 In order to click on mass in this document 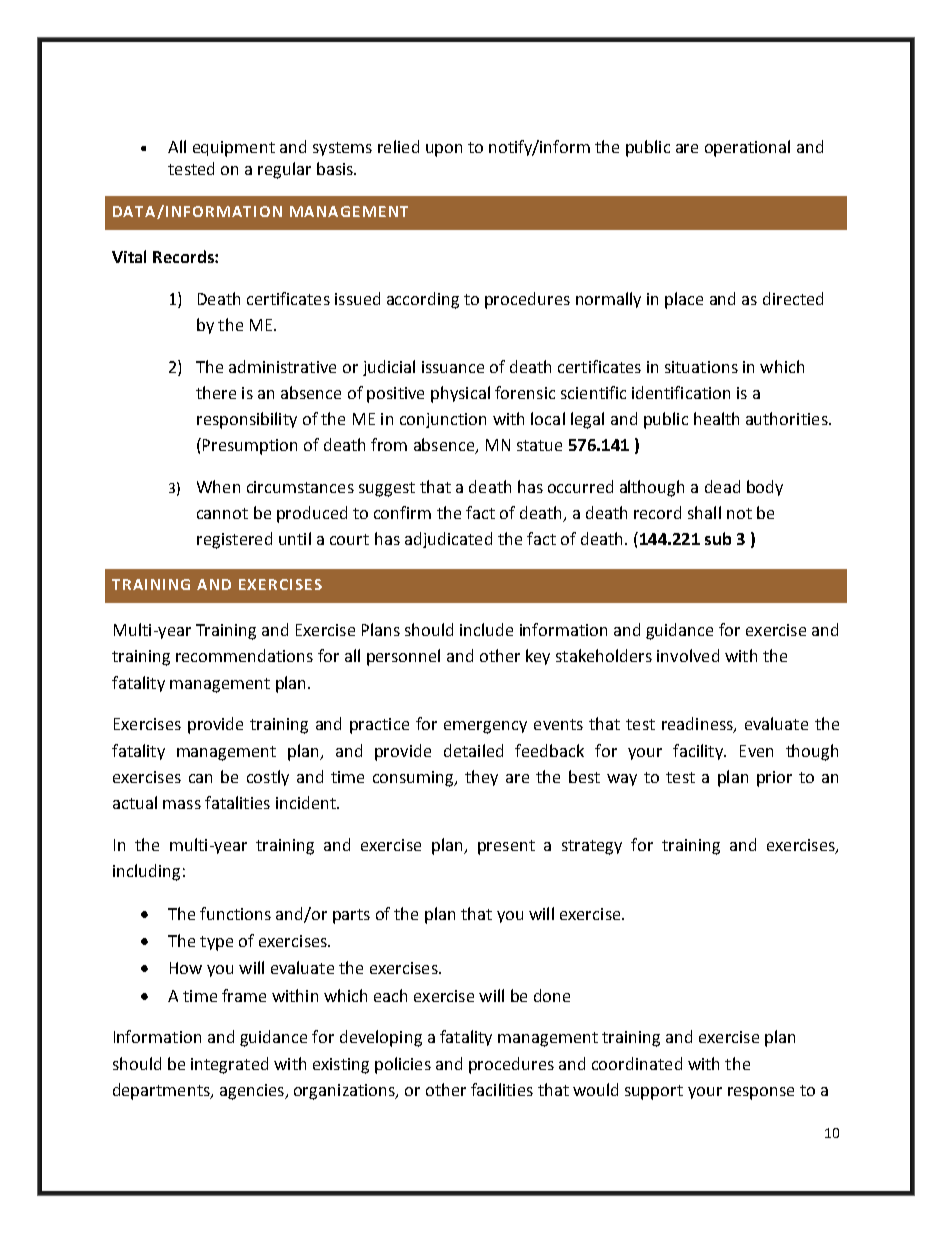, I will do `click(182, 804)`.
